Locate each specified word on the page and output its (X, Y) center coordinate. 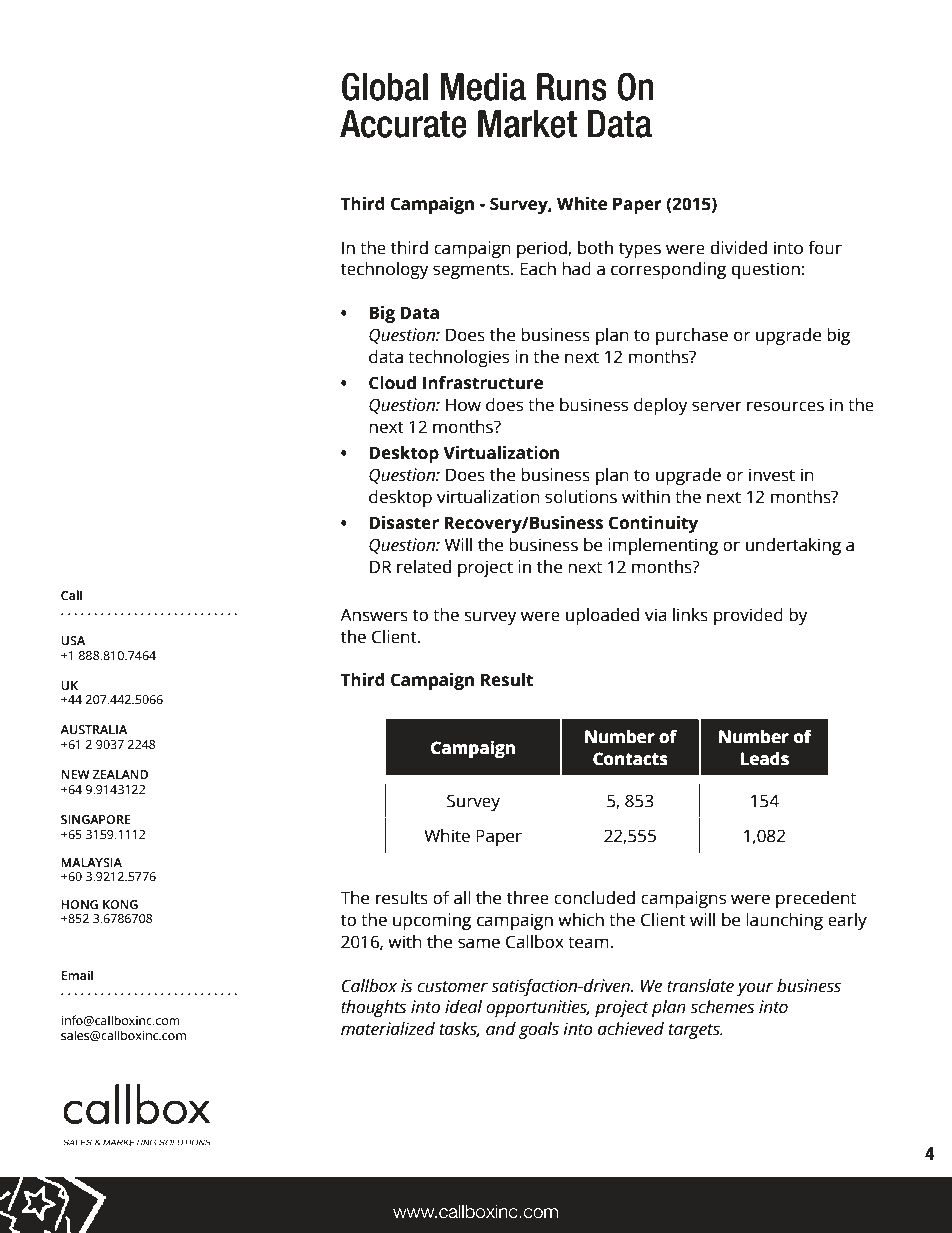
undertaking (793, 546)
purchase (692, 336)
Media (483, 87)
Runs (572, 87)
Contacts (630, 759)
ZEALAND (120, 774)
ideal (463, 1007)
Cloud (392, 383)
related (424, 567)
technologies (458, 358)
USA (73, 640)
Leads (765, 758)
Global (385, 86)
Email (77, 975)
